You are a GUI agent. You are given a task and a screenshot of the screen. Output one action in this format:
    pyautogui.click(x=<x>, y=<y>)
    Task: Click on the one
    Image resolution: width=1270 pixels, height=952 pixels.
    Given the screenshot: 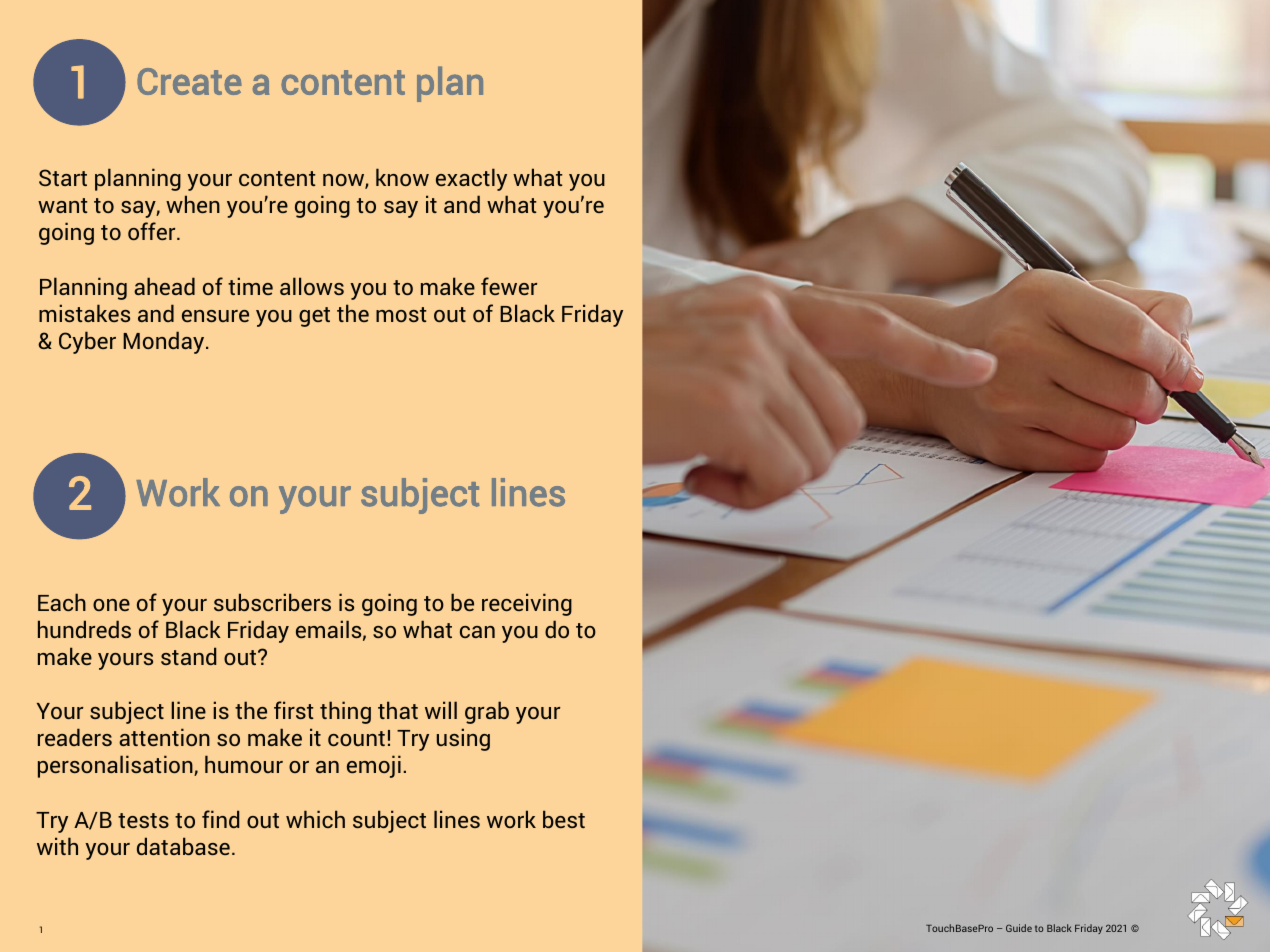 What is the action you would take?
    pyautogui.click(x=111, y=605)
